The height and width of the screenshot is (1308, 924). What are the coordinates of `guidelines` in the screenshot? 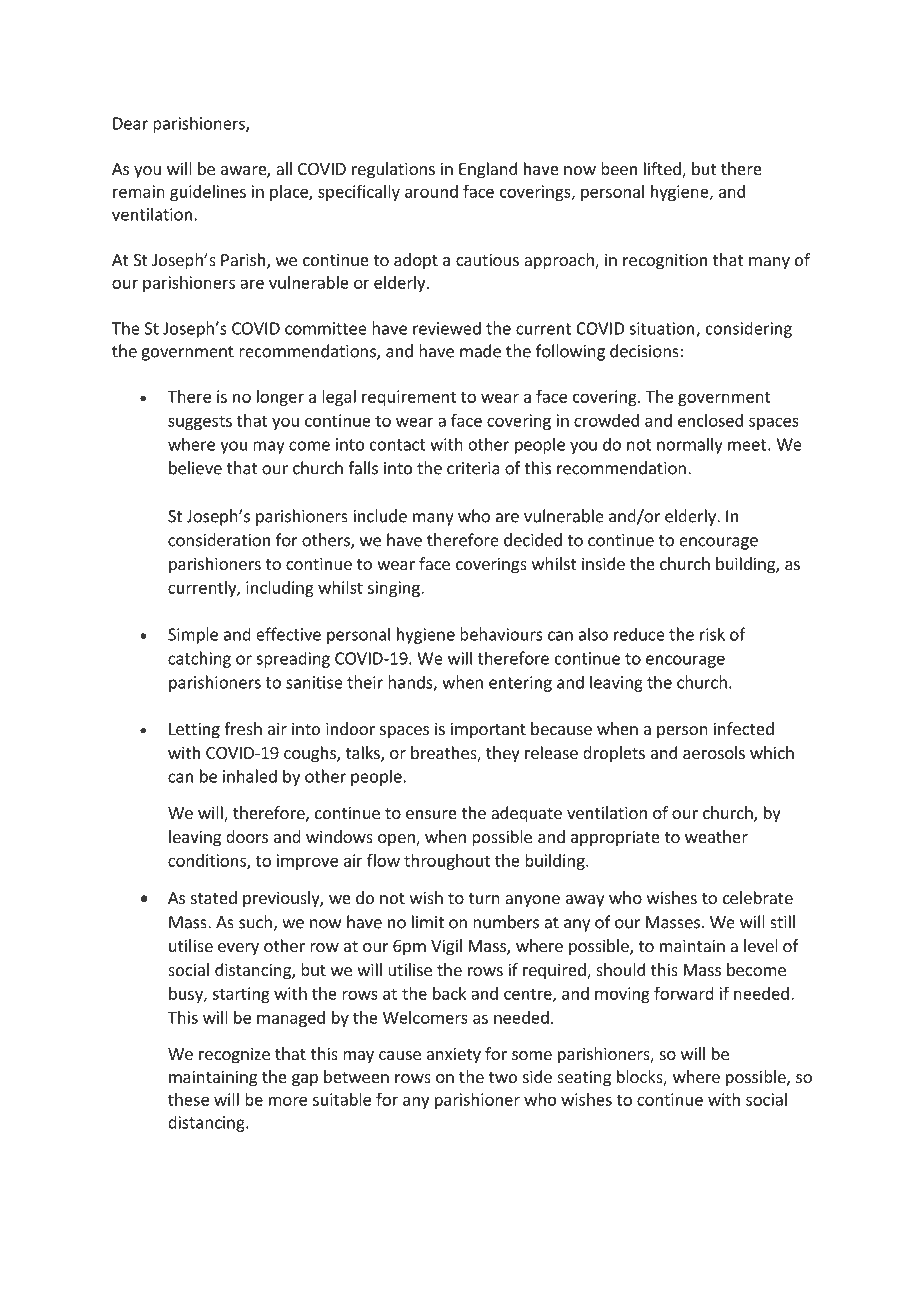 It's located at (208, 193).
